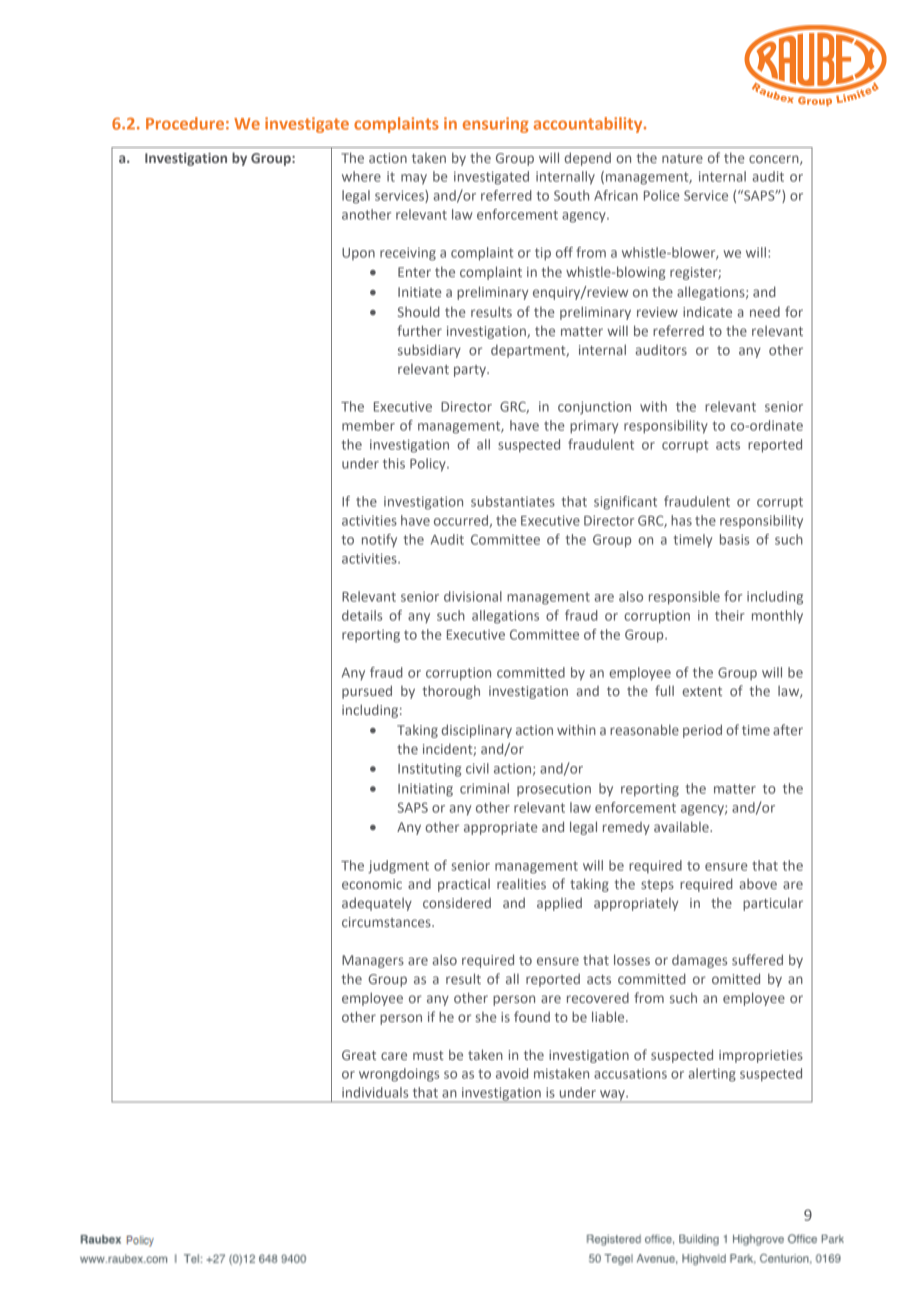 This screenshot has width=924, height=1308. I want to click on nature, so click(682, 158).
